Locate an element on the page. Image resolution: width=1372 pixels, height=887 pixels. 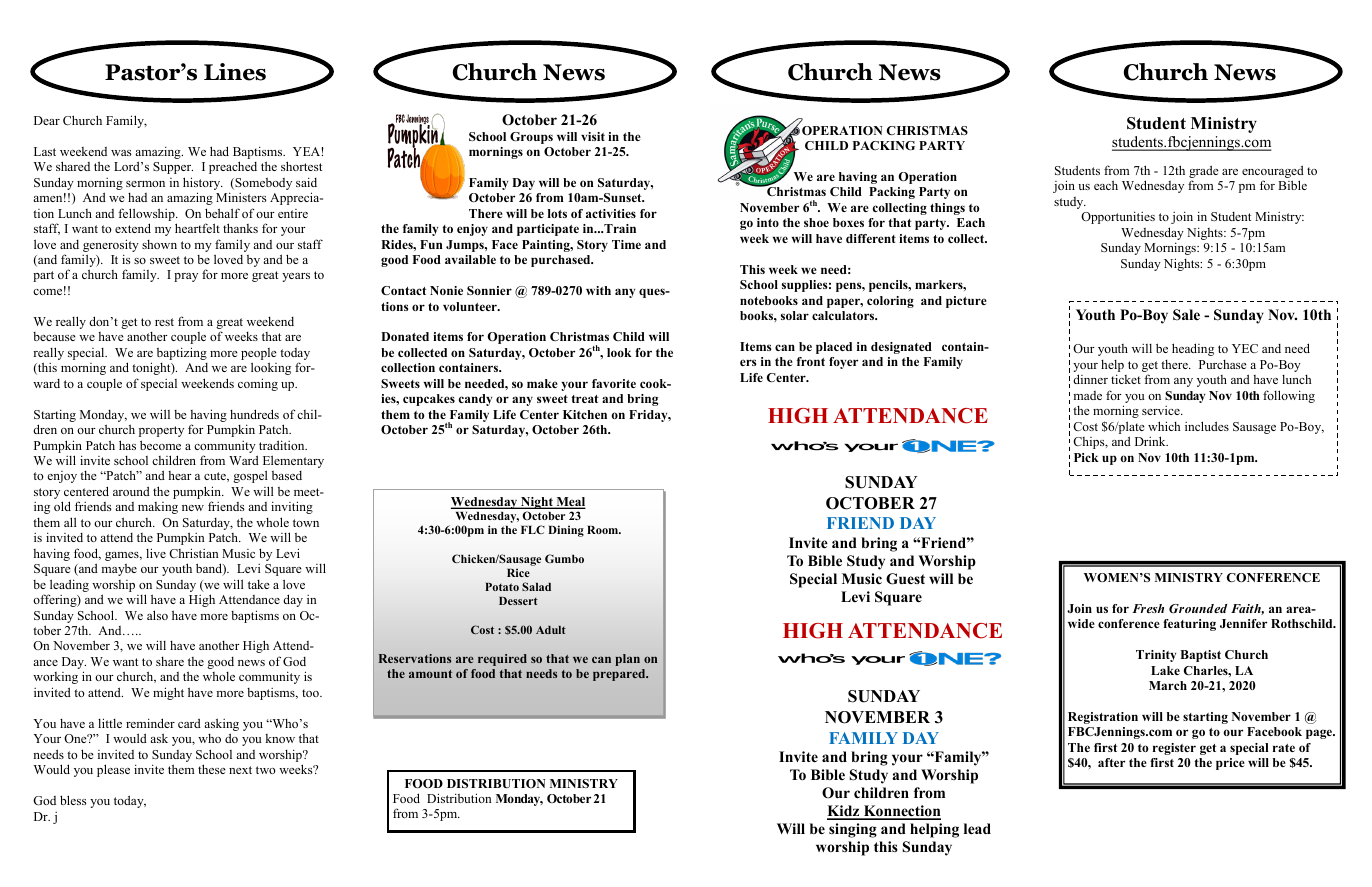
Kidz is located at coordinates (844, 812).
